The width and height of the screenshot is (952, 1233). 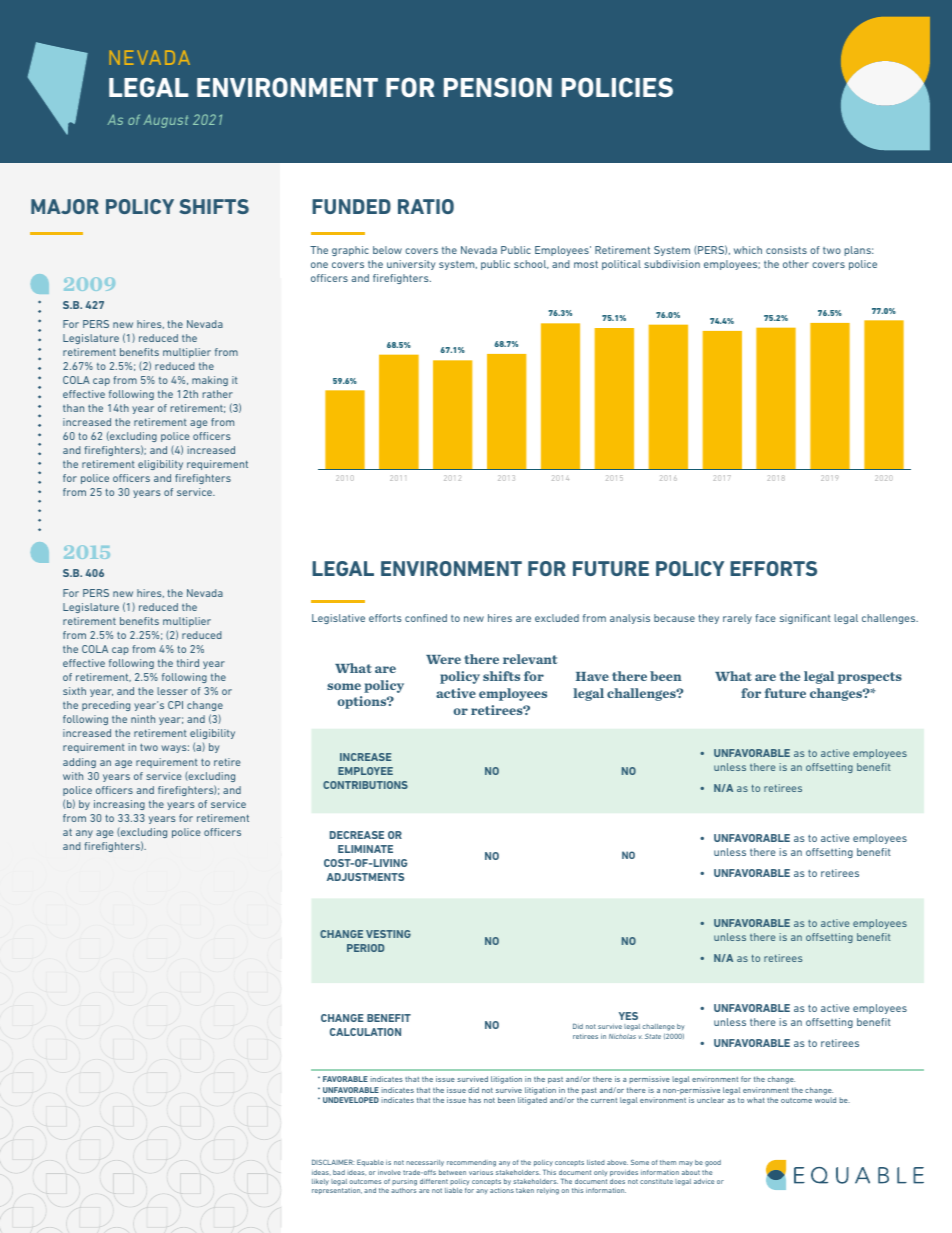 I want to click on prospects, so click(x=870, y=678).
